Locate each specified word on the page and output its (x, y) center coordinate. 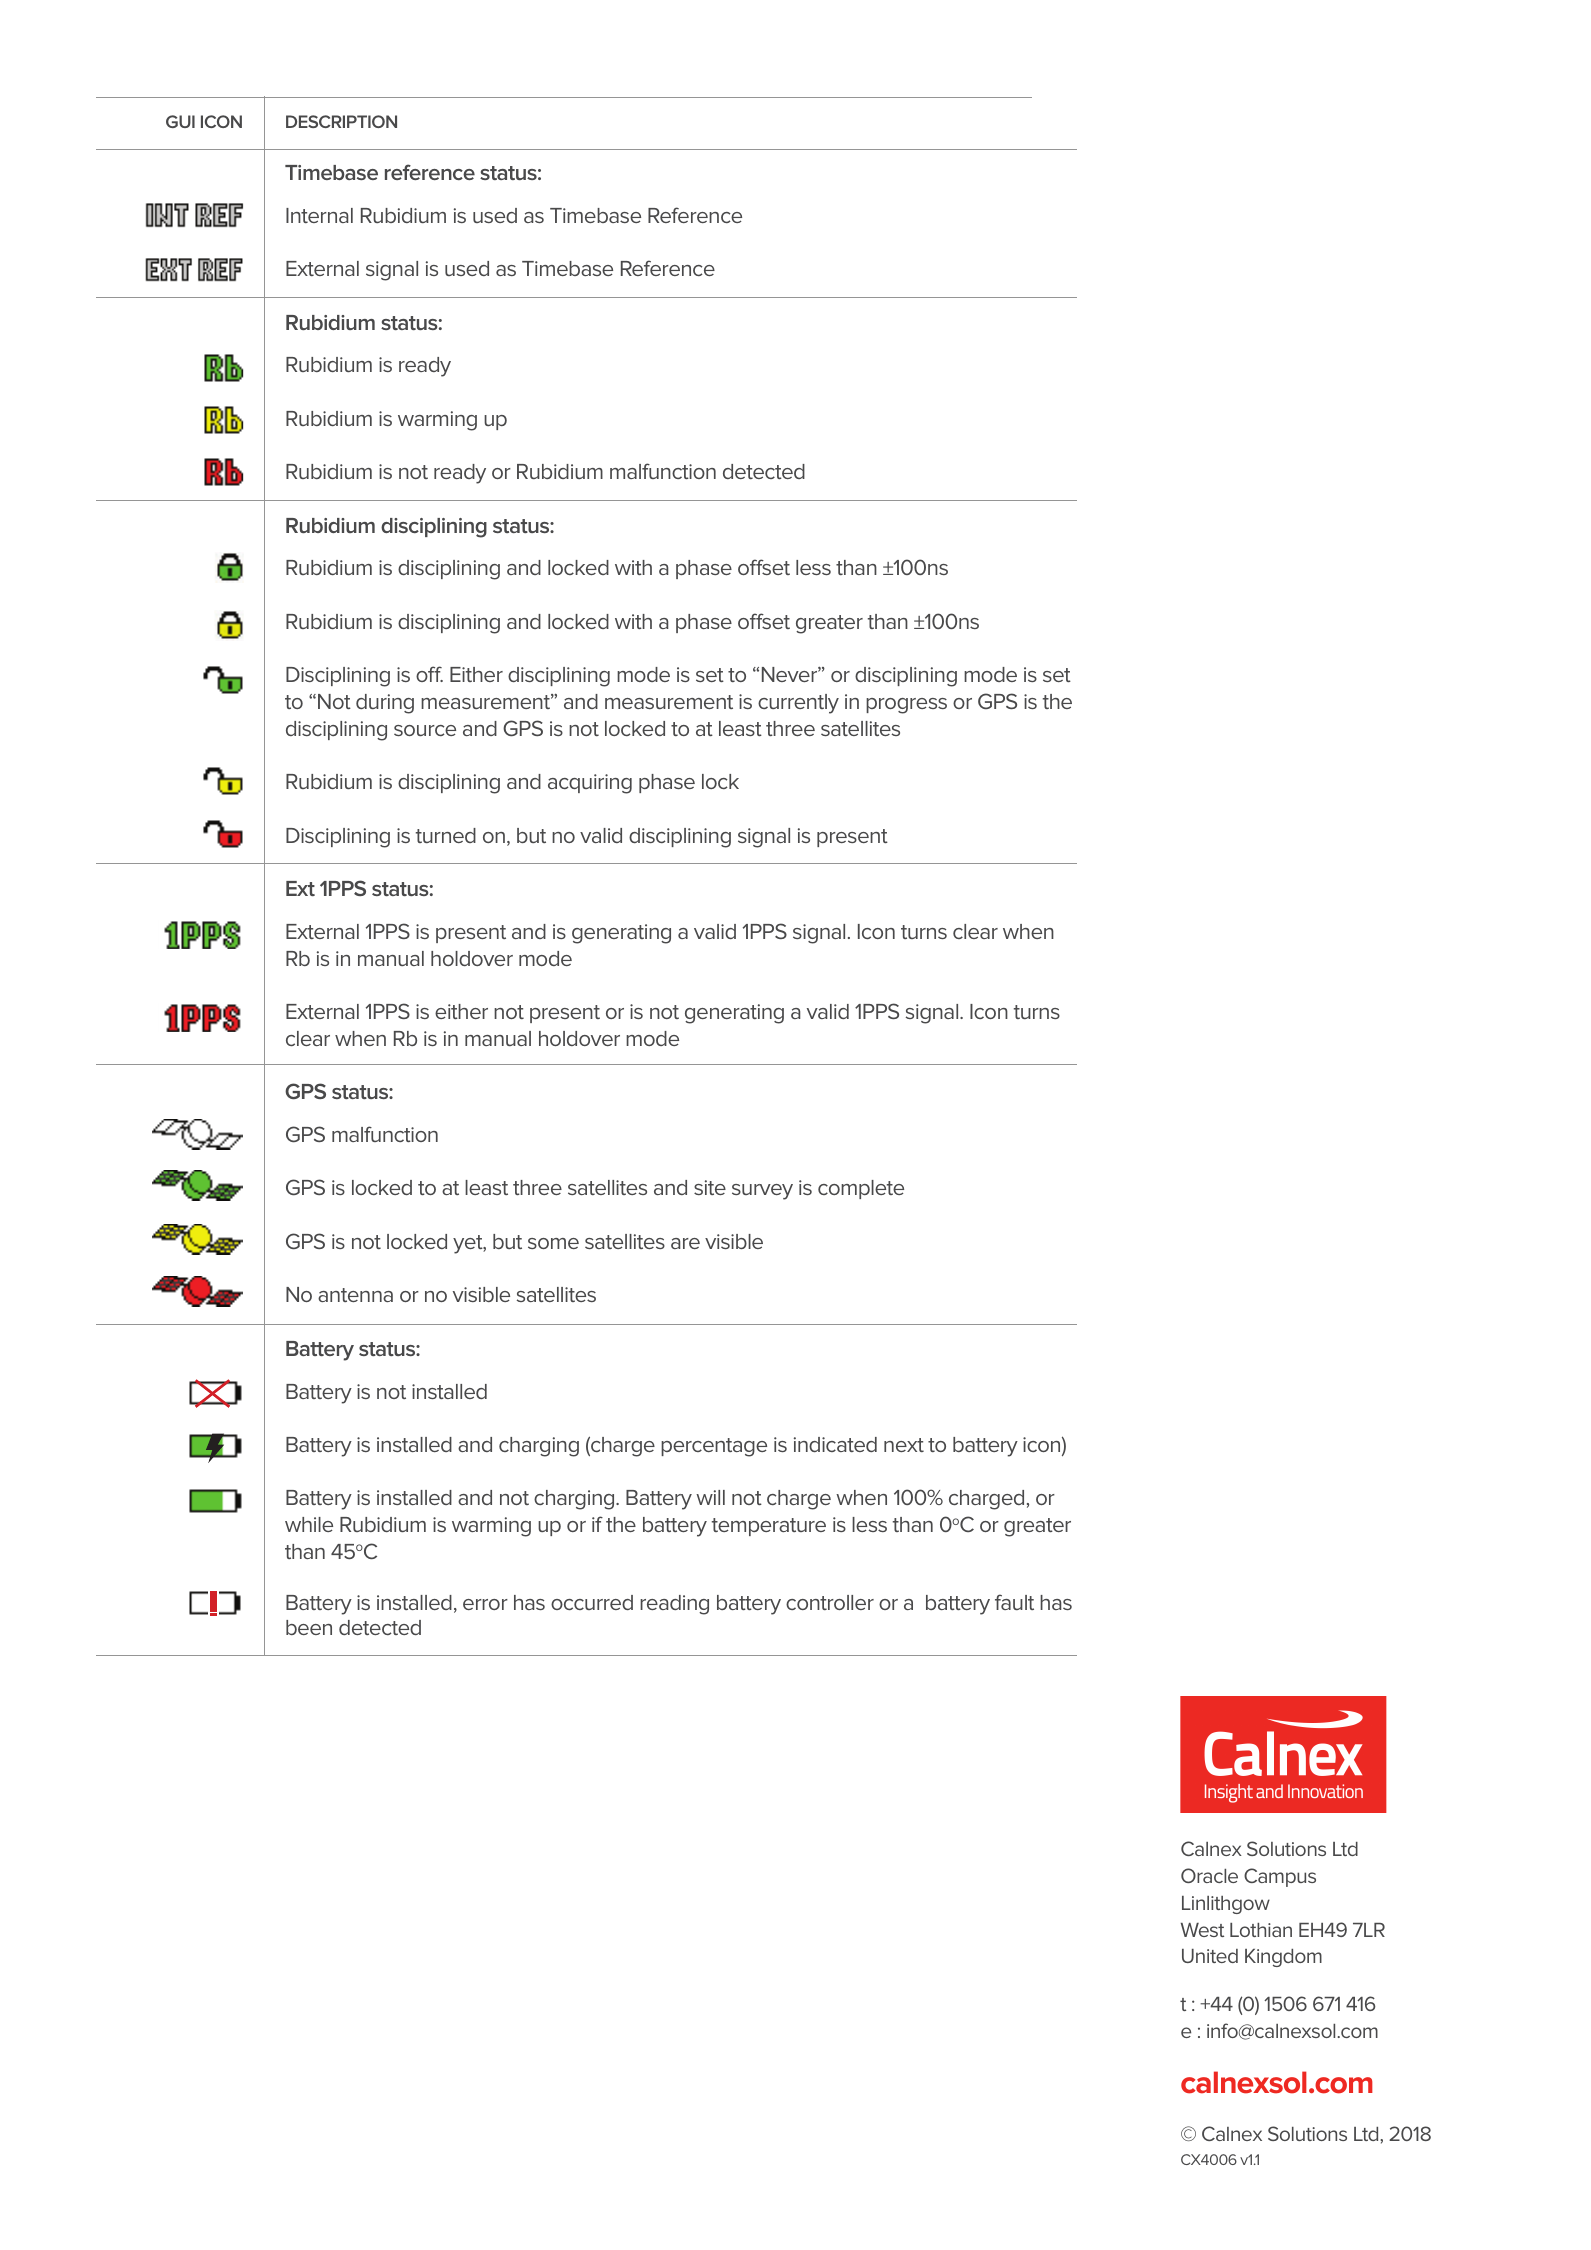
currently (798, 704)
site (710, 1187)
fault (1014, 1602)
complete (861, 1189)
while (309, 1524)
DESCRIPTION (341, 121)
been (309, 1627)
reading (674, 1605)
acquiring (590, 784)
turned (446, 835)
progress (906, 706)
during (385, 704)
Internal (319, 215)
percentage (714, 1447)
